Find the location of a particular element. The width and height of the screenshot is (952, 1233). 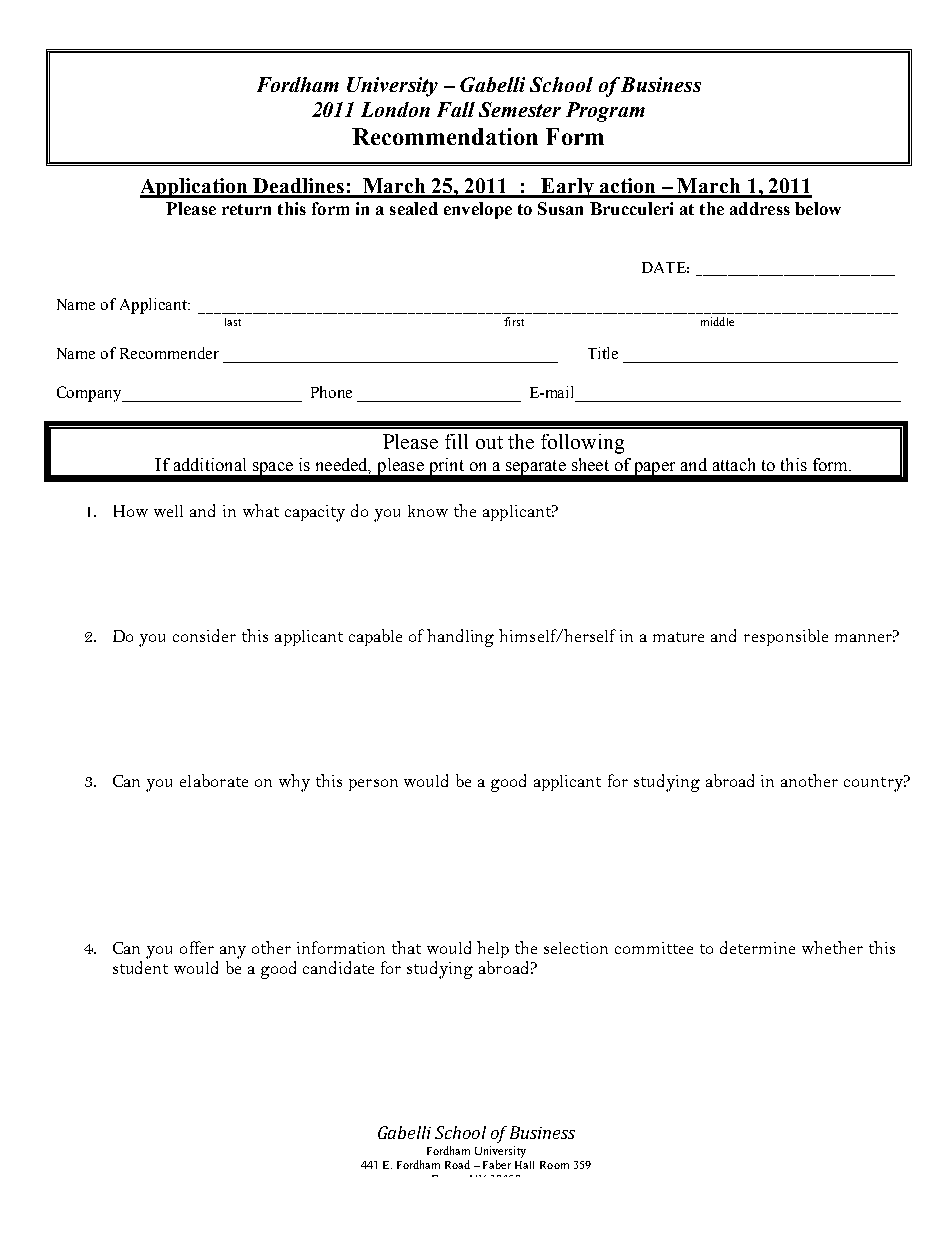

student is located at coordinates (140, 967).
